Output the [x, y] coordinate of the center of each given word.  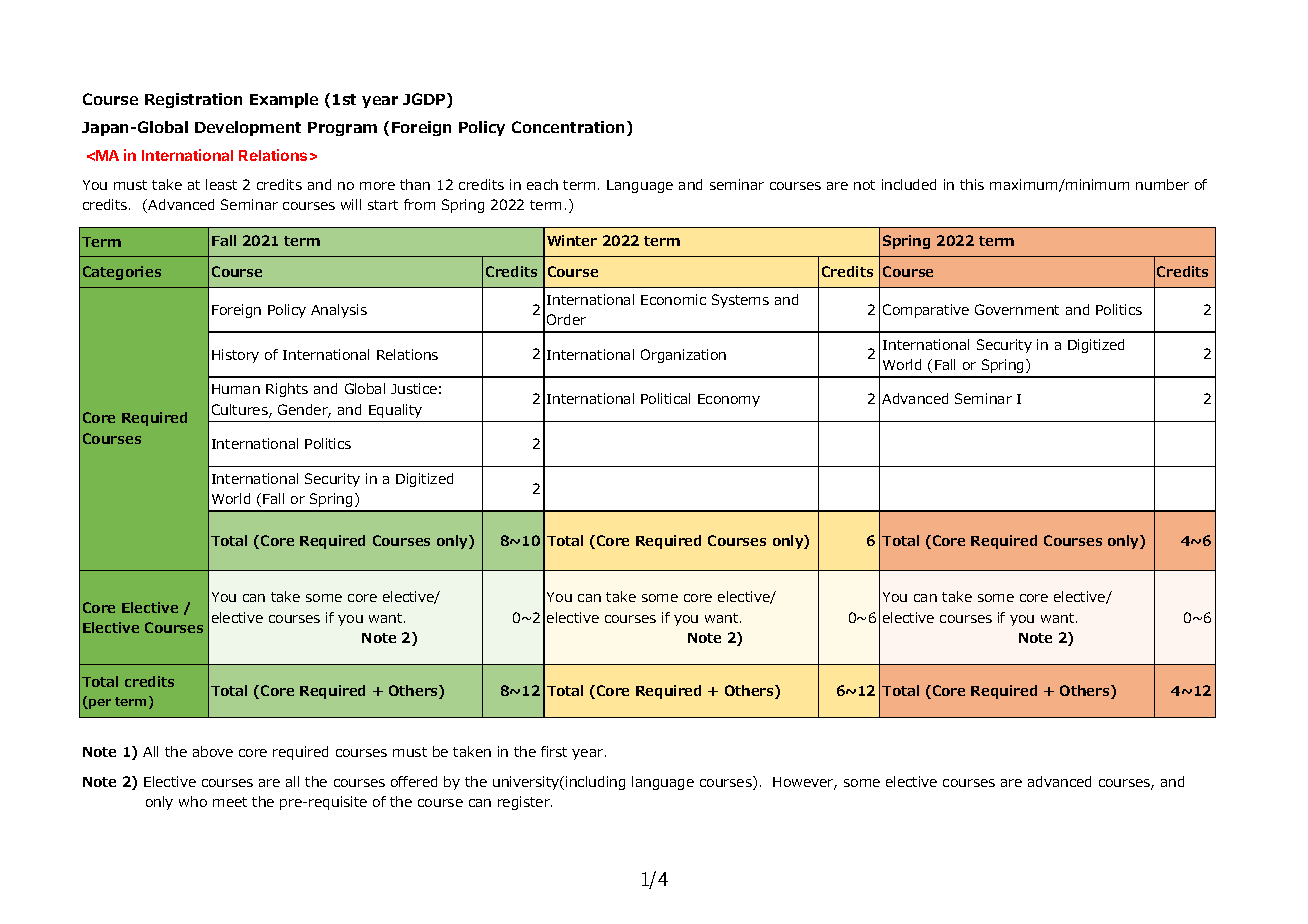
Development [248, 128]
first [554, 751]
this [972, 184]
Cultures [241, 411]
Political [665, 398]
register [525, 803]
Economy [729, 400]
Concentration [568, 127]
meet [230, 802]
